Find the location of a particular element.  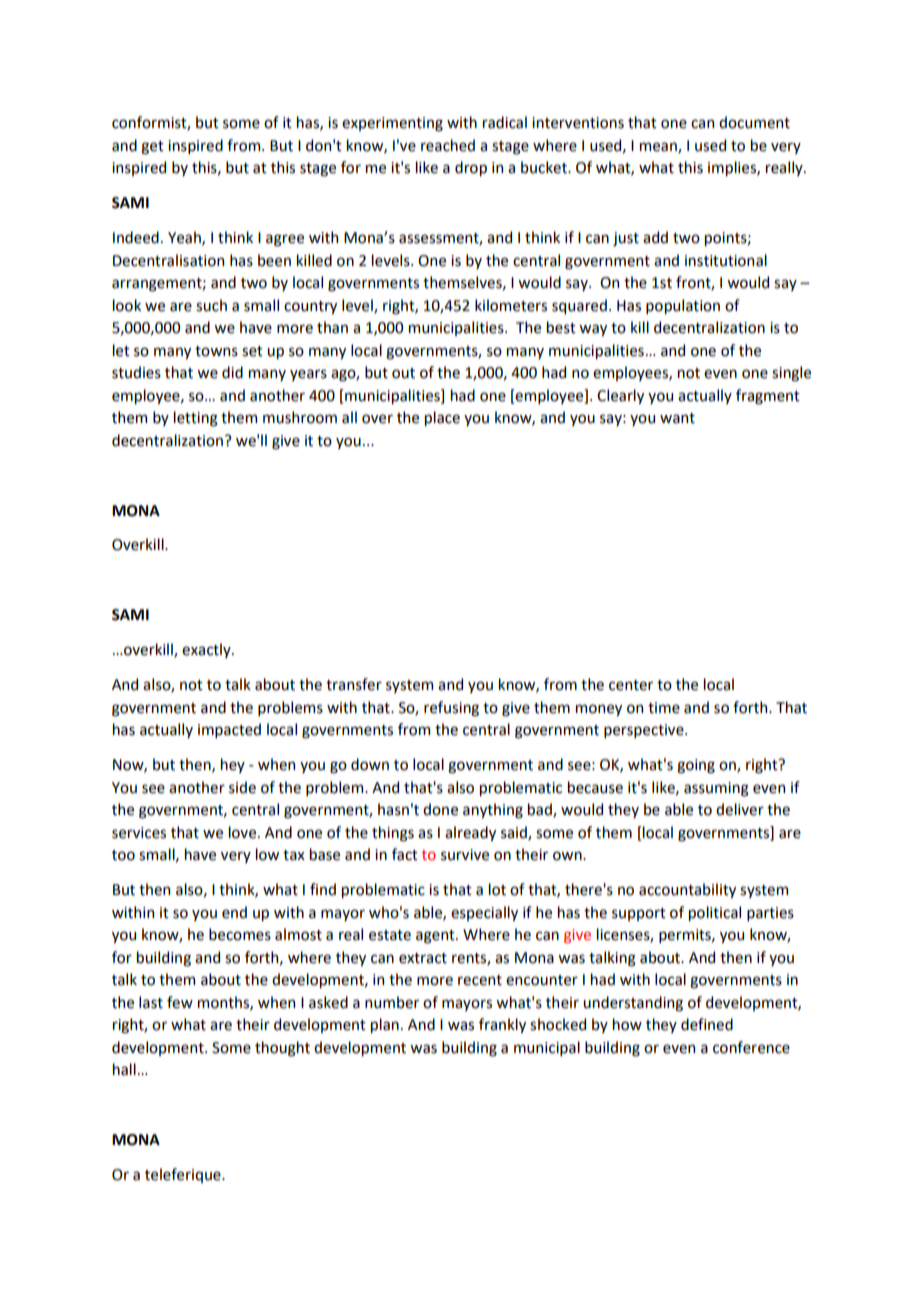

center is located at coordinates (631, 685).
